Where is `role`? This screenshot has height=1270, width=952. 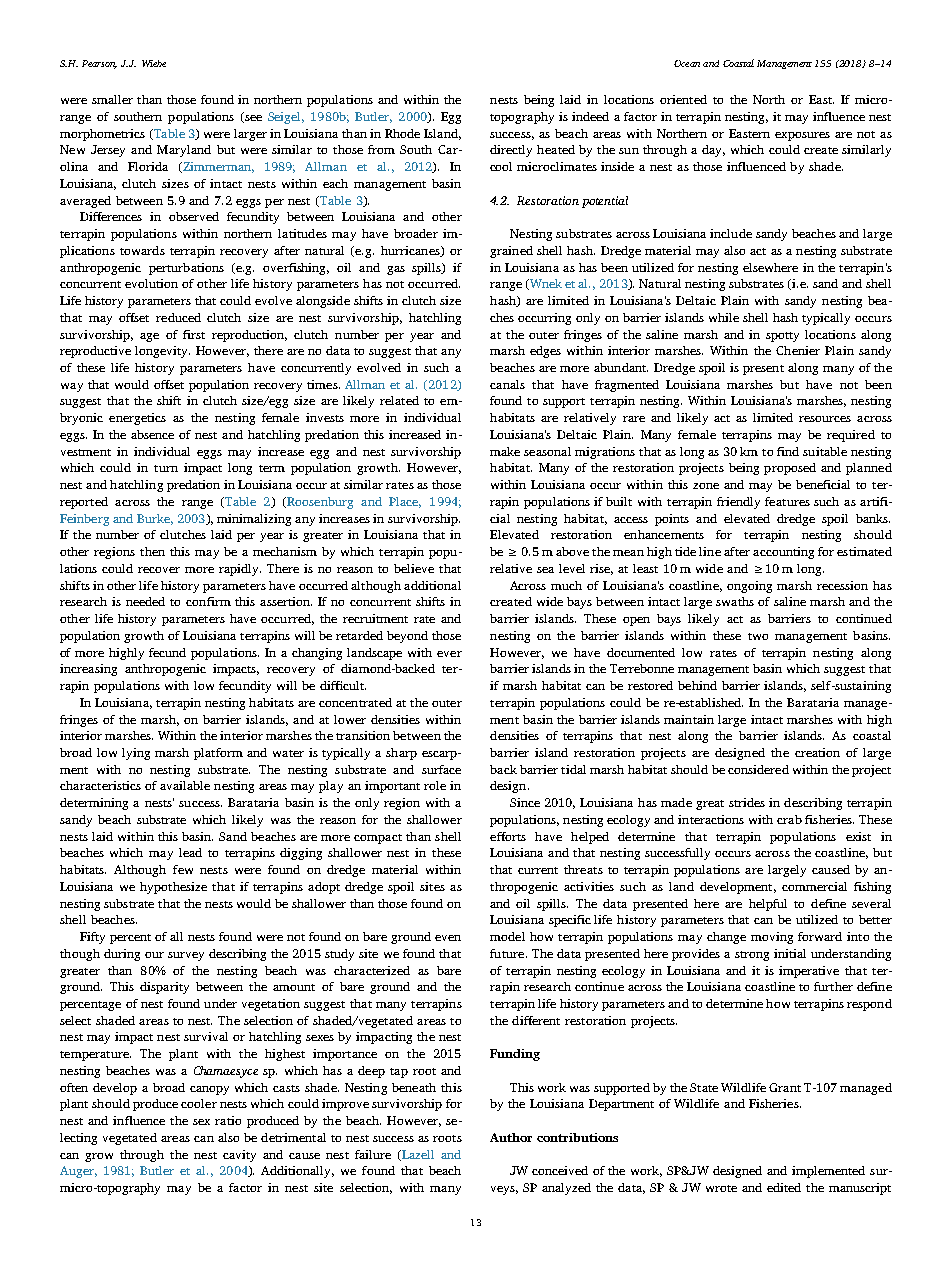 role is located at coordinates (435, 785).
